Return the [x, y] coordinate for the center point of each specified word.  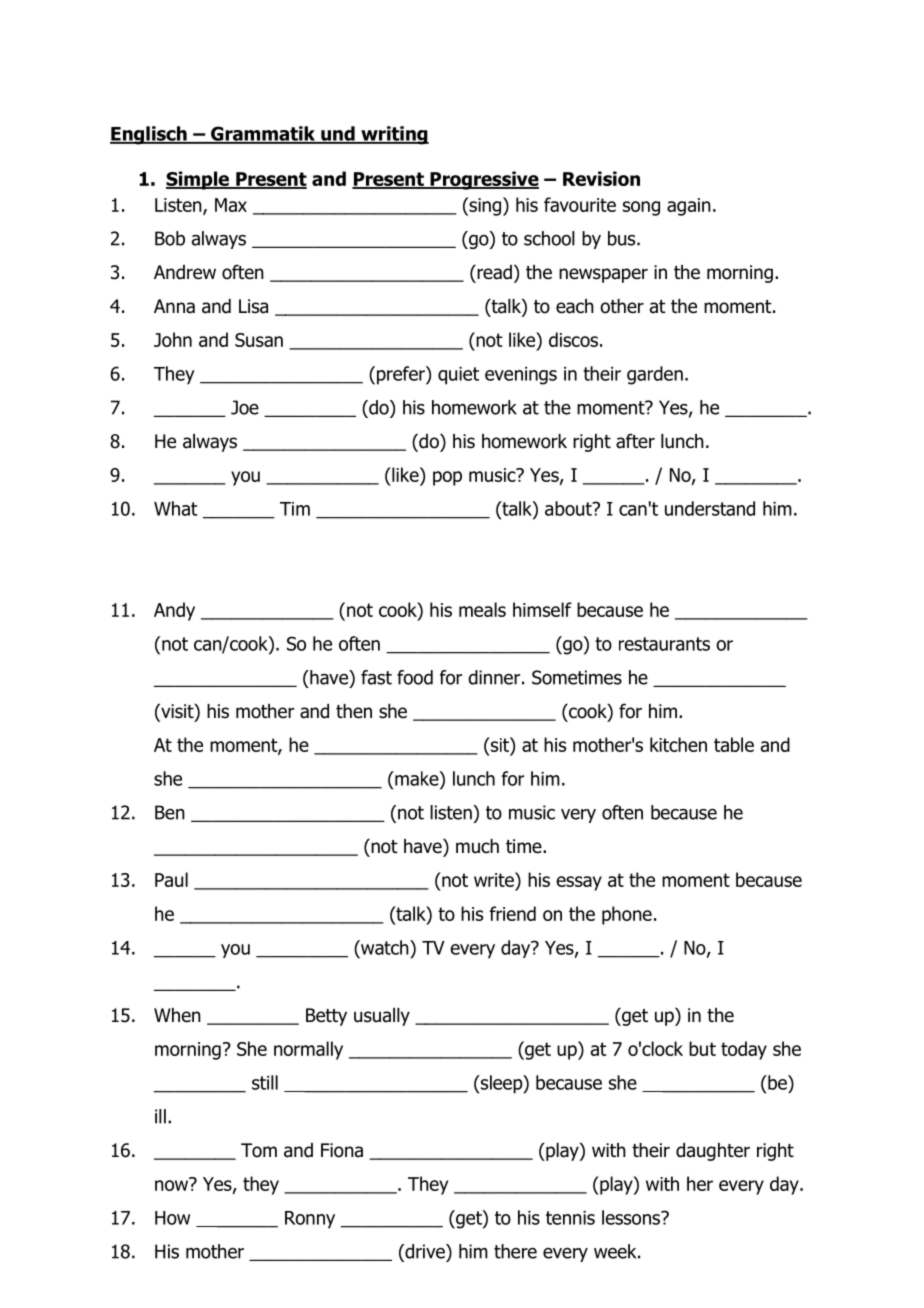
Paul [171, 879]
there [515, 1251]
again [689, 207]
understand [710, 508]
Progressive [483, 180]
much [477, 846]
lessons [632, 1217]
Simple [198, 180]
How [172, 1218]
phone [627, 915]
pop [447, 478]
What [176, 508]
